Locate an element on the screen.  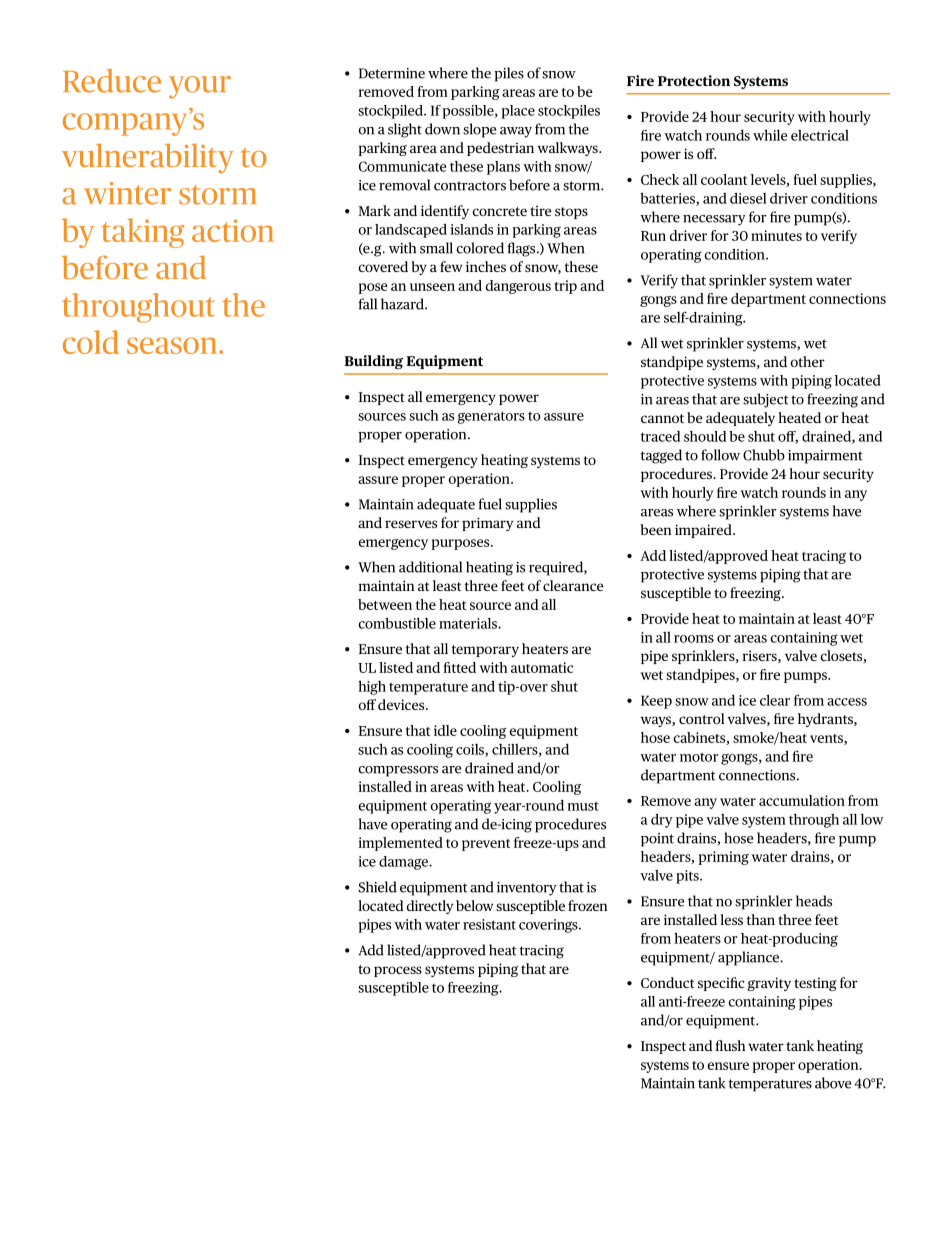
season is located at coordinates (173, 345).
